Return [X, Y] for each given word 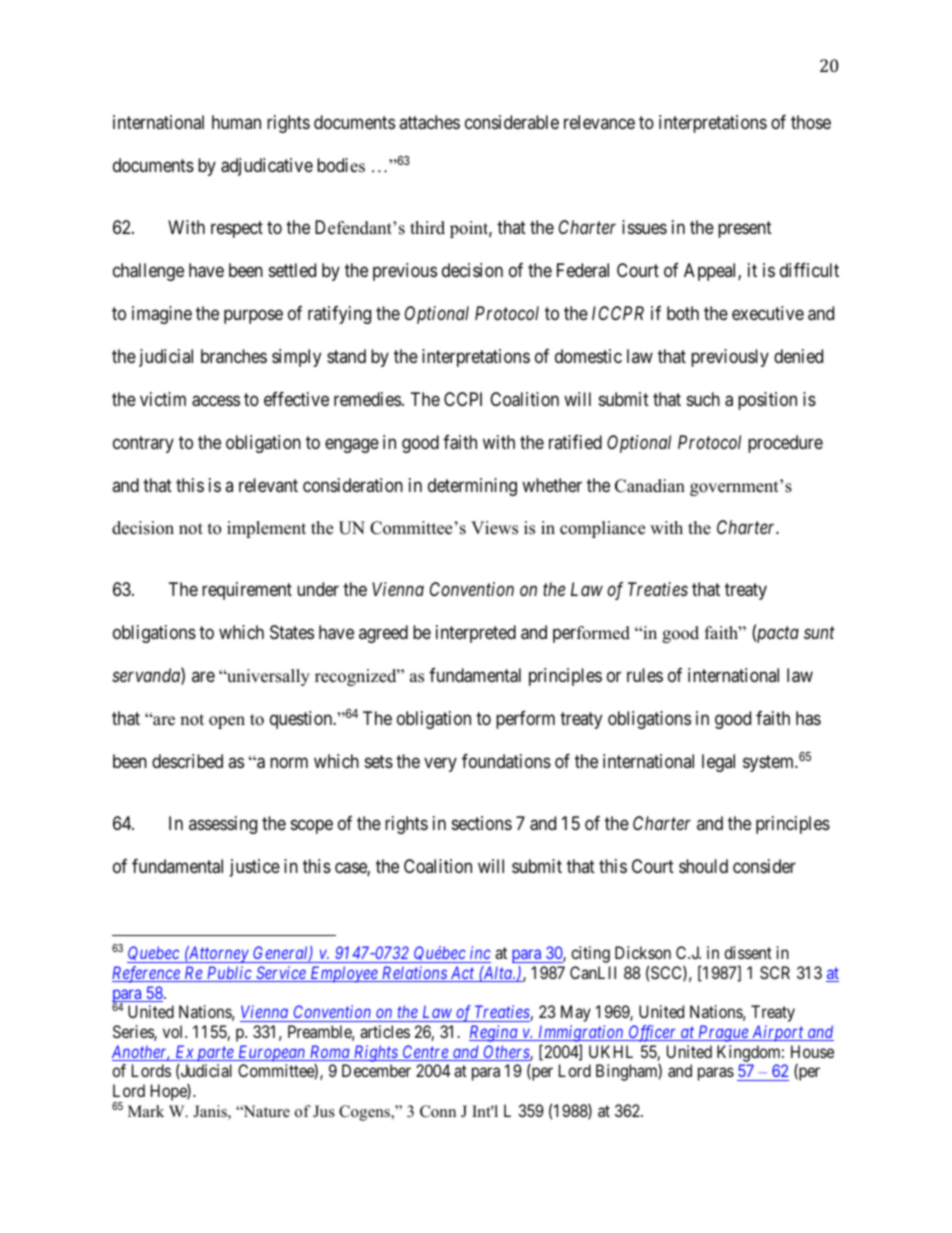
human [236, 122]
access [216, 401]
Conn [438, 1111]
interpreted [476, 634]
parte [215, 1054]
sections [482, 823]
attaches [429, 122]
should [703, 866]
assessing [223, 825]
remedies [367, 399]
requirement [247, 591]
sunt [819, 633]
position [767, 401]
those [811, 122]
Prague [723, 1033]
